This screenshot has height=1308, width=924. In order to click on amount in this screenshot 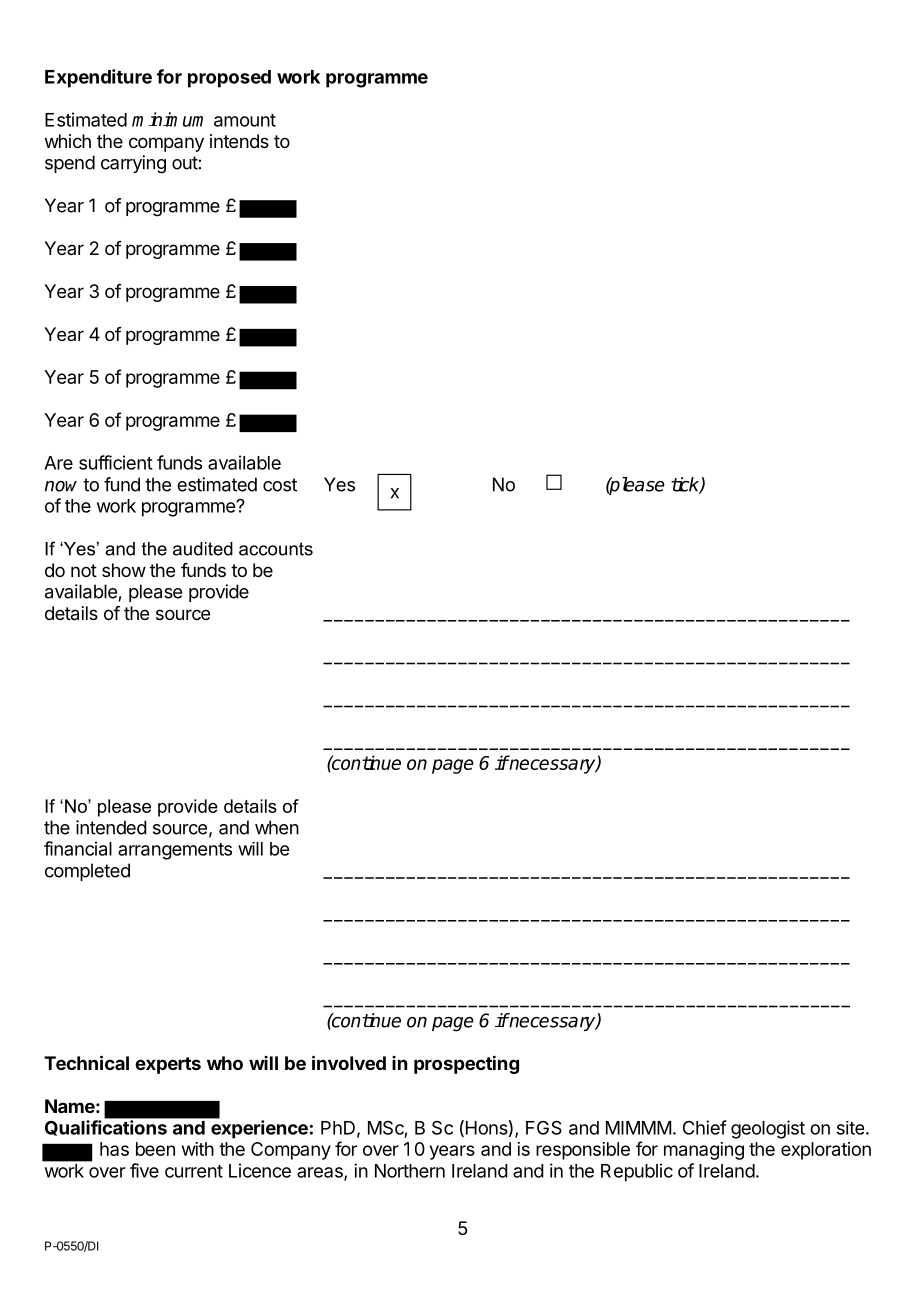, I will do `click(245, 120)`.
